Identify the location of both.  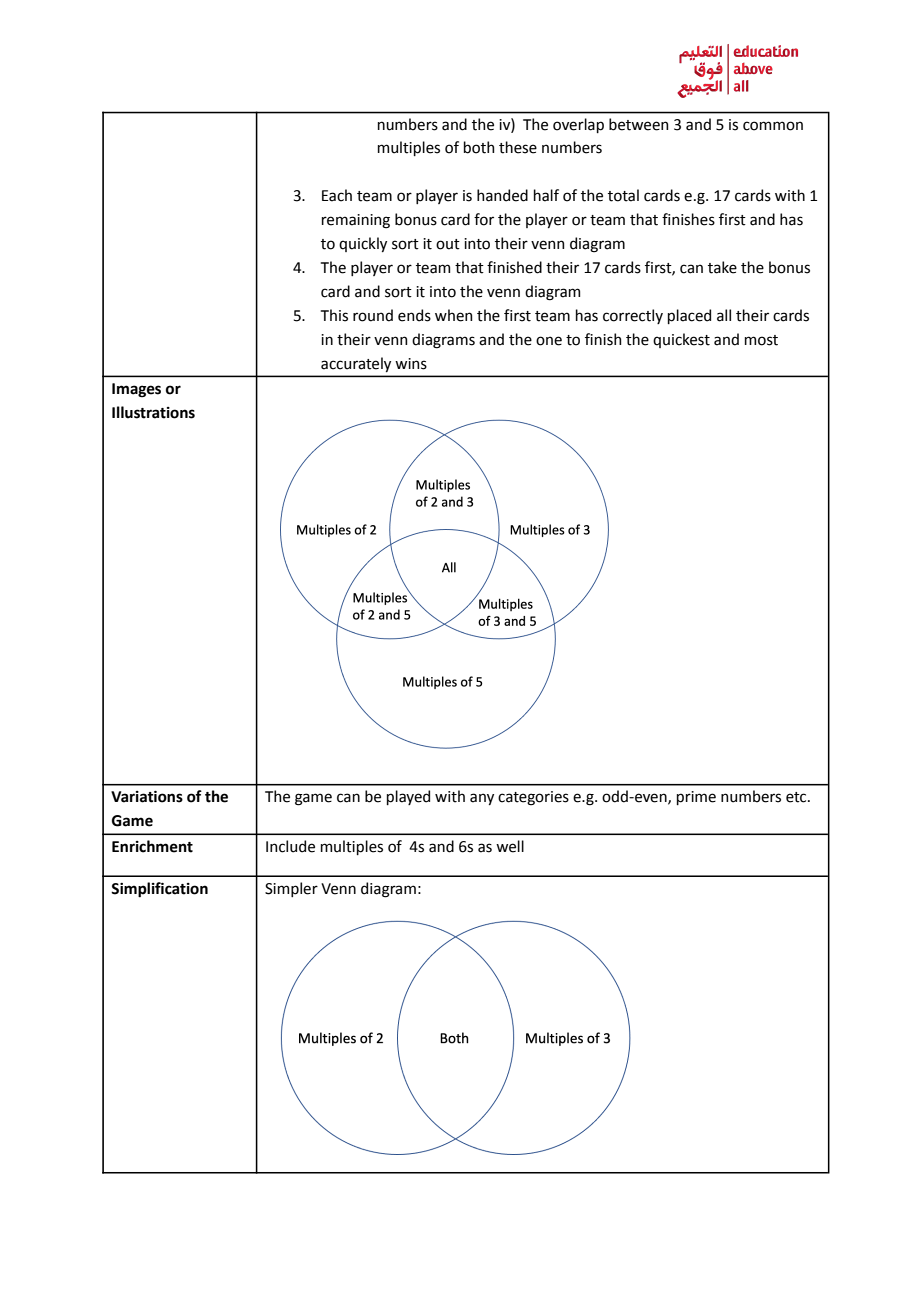
(479, 147).
